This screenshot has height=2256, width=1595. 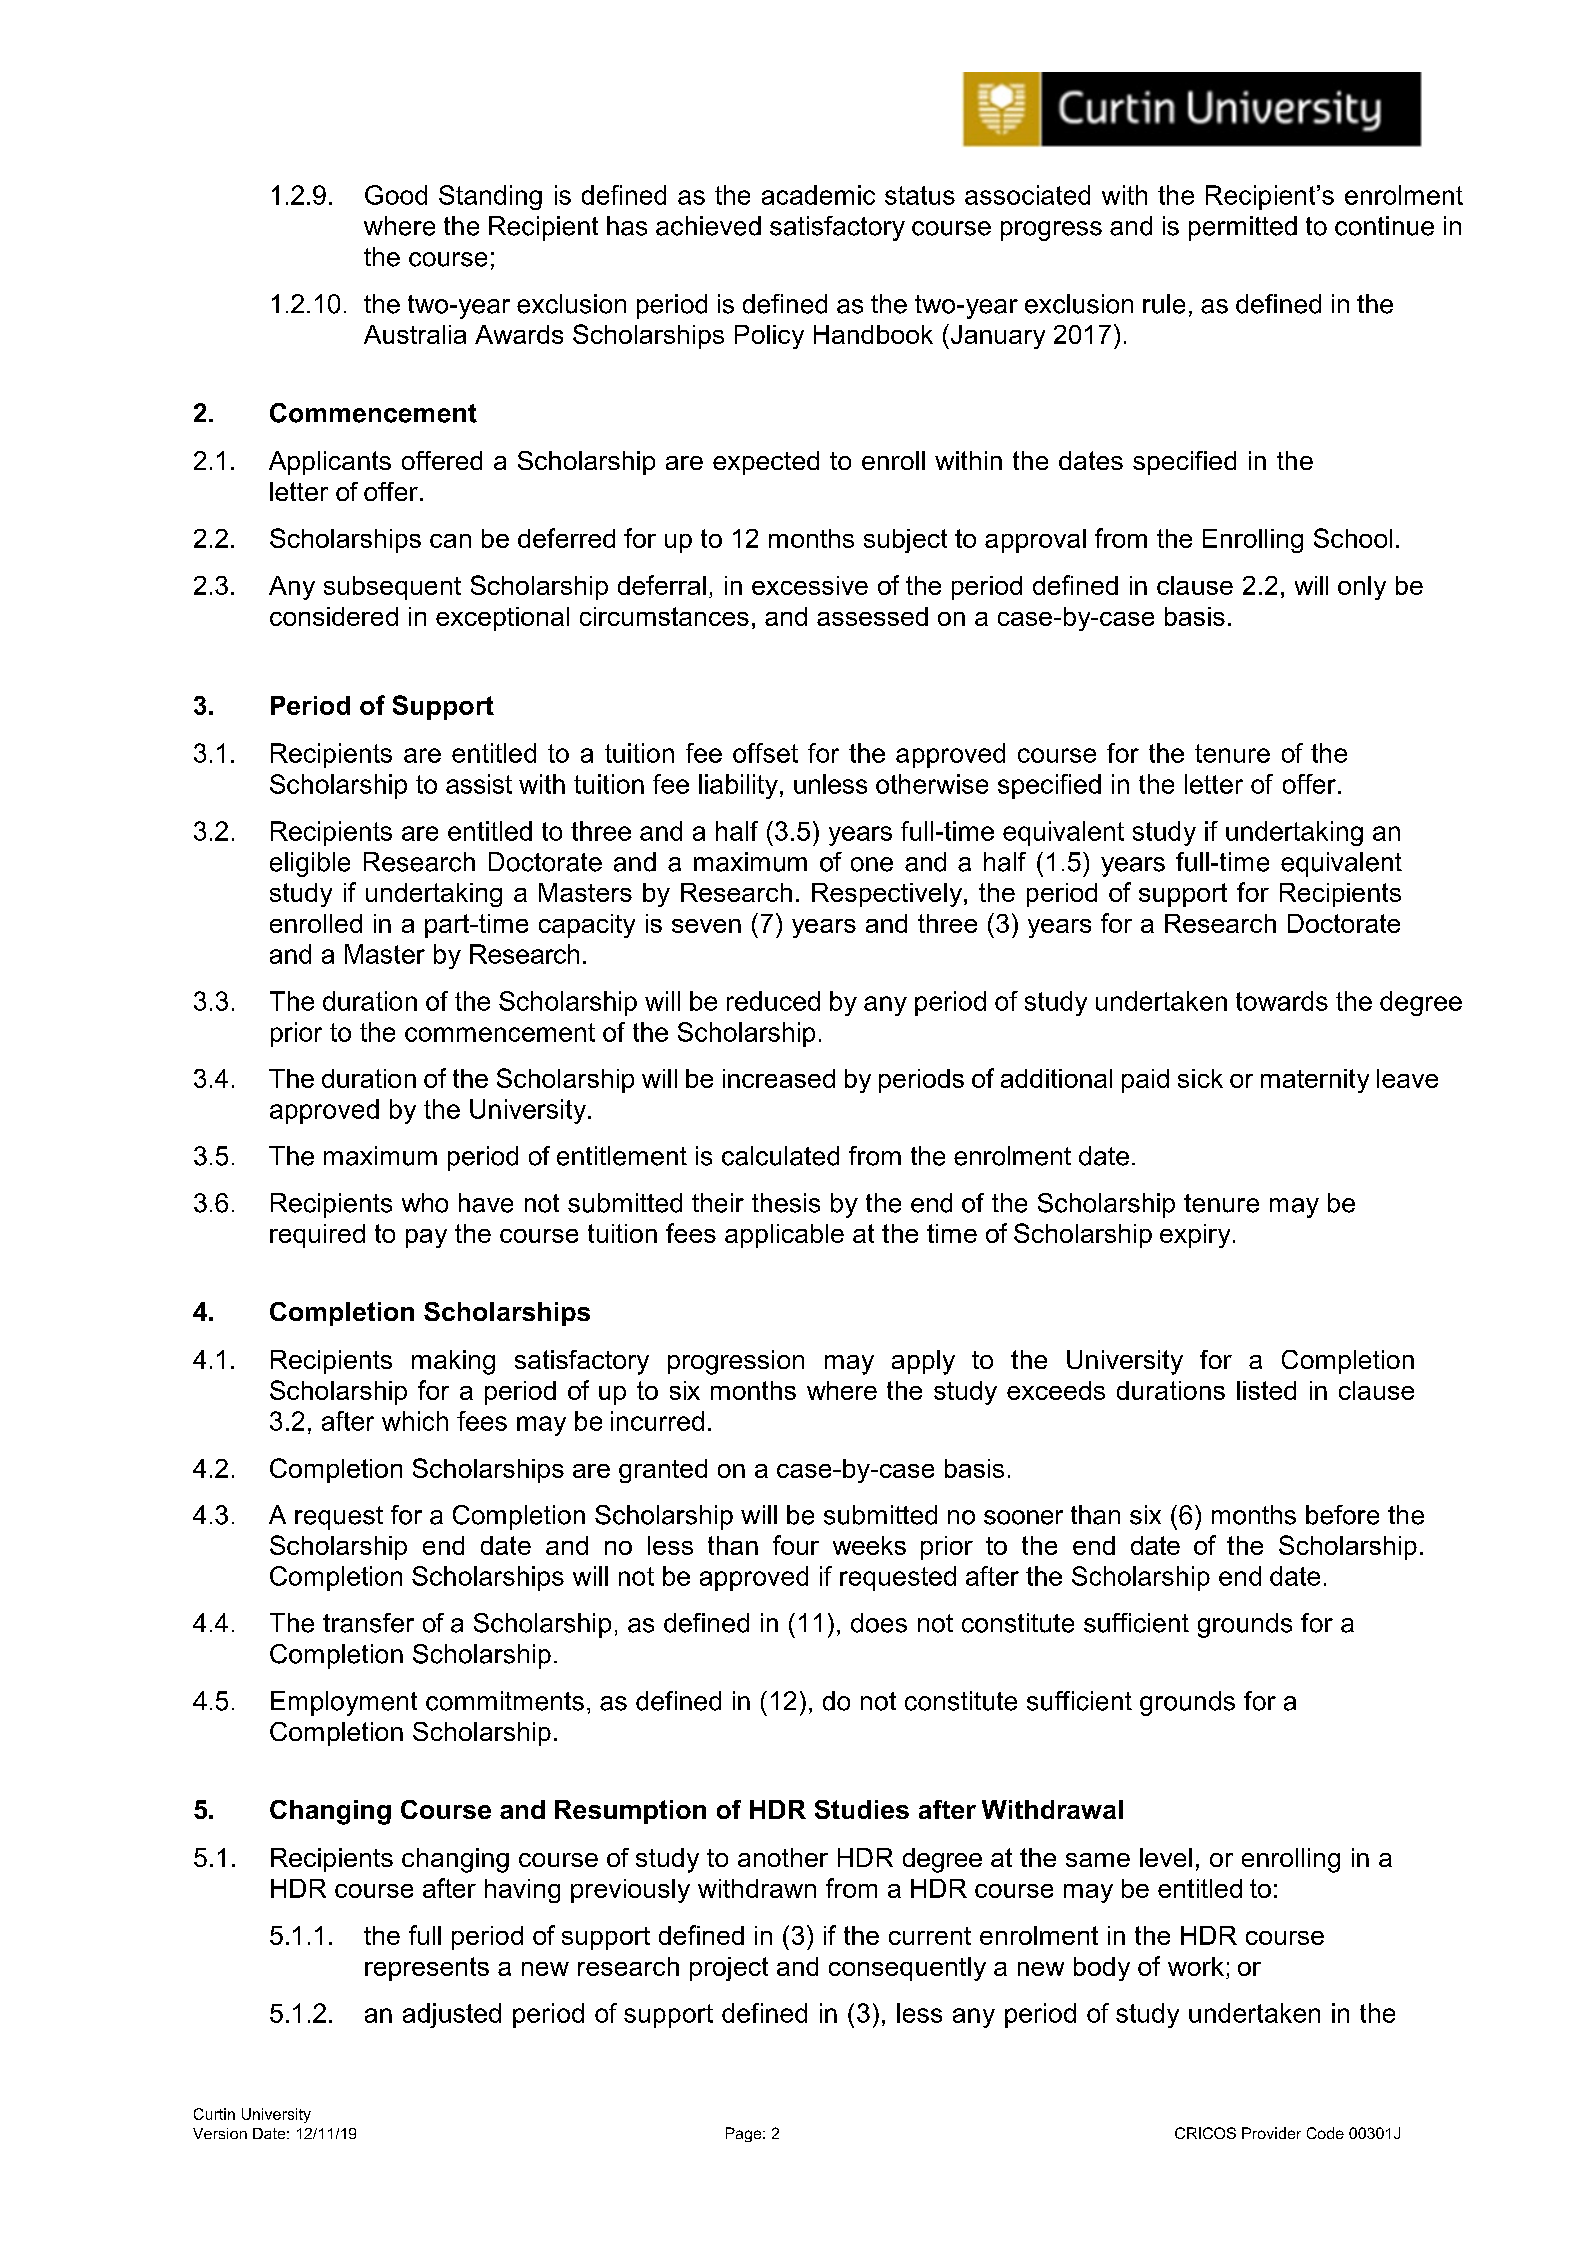 What do you see at coordinates (765, 753) in the screenshot?
I see `offset` at bounding box center [765, 753].
